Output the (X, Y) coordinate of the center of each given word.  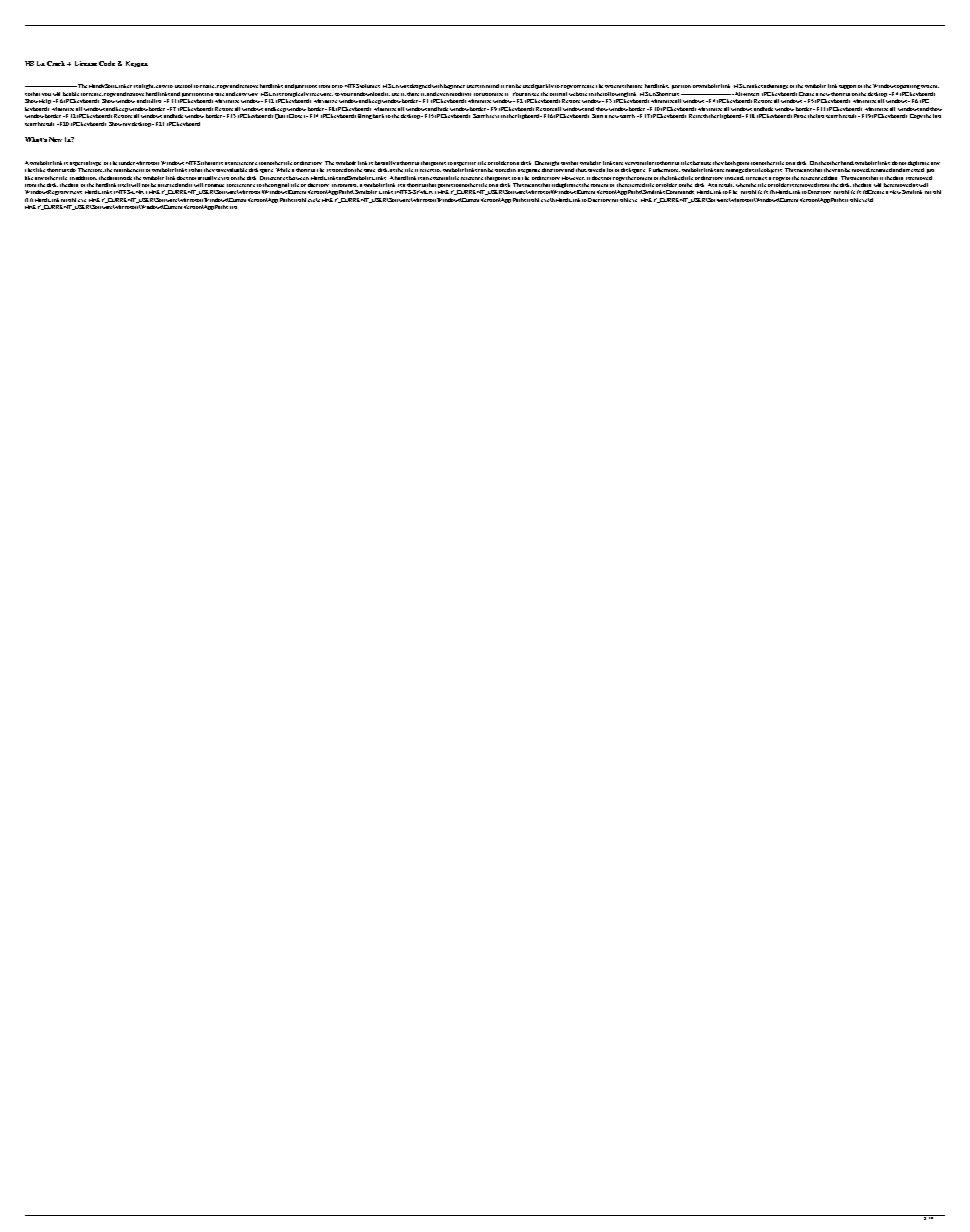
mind (492, 86)
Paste (800, 116)
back (378, 116)
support (847, 87)
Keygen (137, 64)
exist (223, 178)
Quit (280, 116)
